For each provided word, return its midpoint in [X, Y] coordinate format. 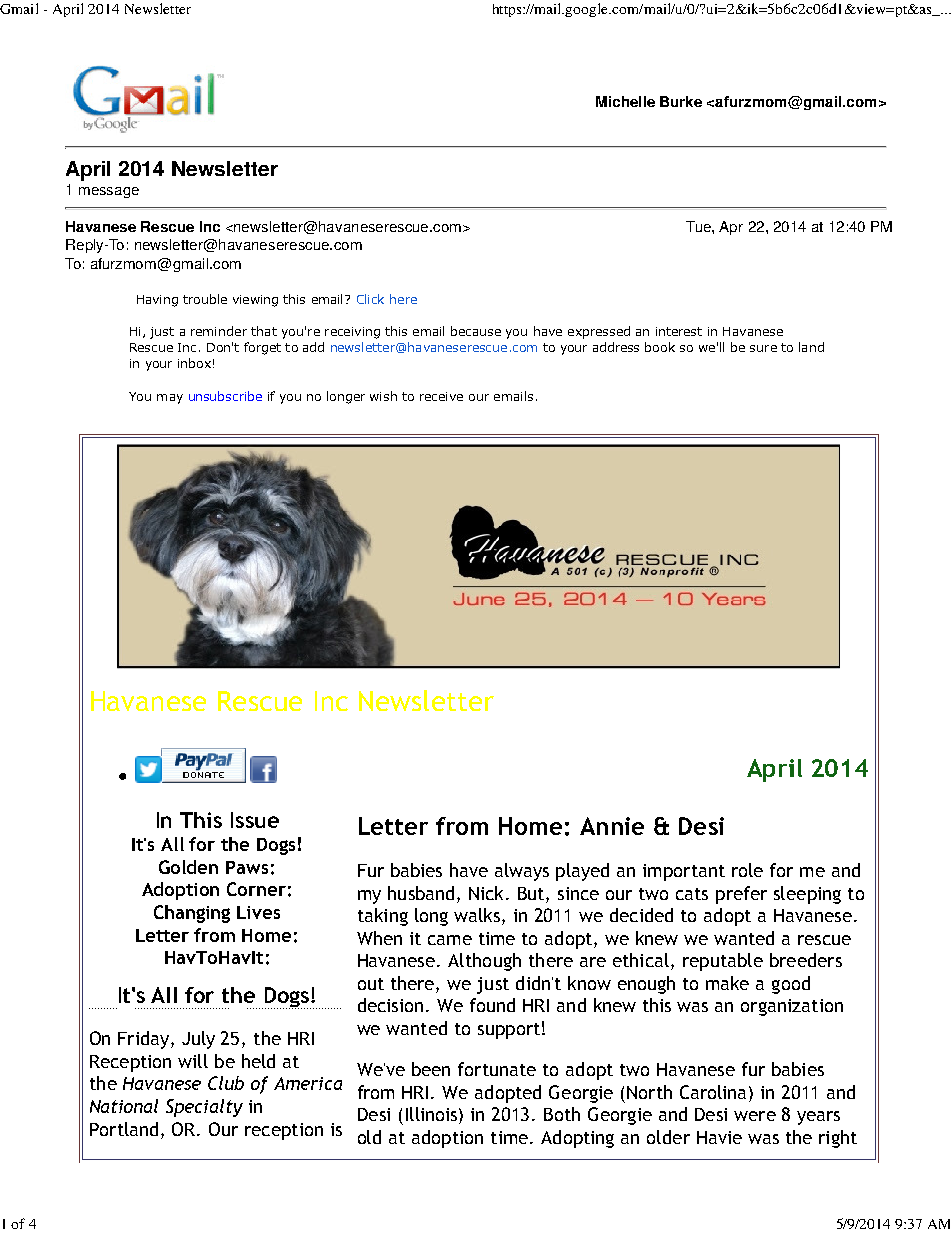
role [747, 870]
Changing [192, 914]
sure [763, 348]
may [170, 399]
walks [478, 916]
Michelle [625, 101]
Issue [255, 820]
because [476, 331]
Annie [612, 826]
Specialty [204, 1108]
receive [441, 396]
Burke [681, 101]
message [109, 192]
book [660, 347]
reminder [219, 331]
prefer [741, 895]
